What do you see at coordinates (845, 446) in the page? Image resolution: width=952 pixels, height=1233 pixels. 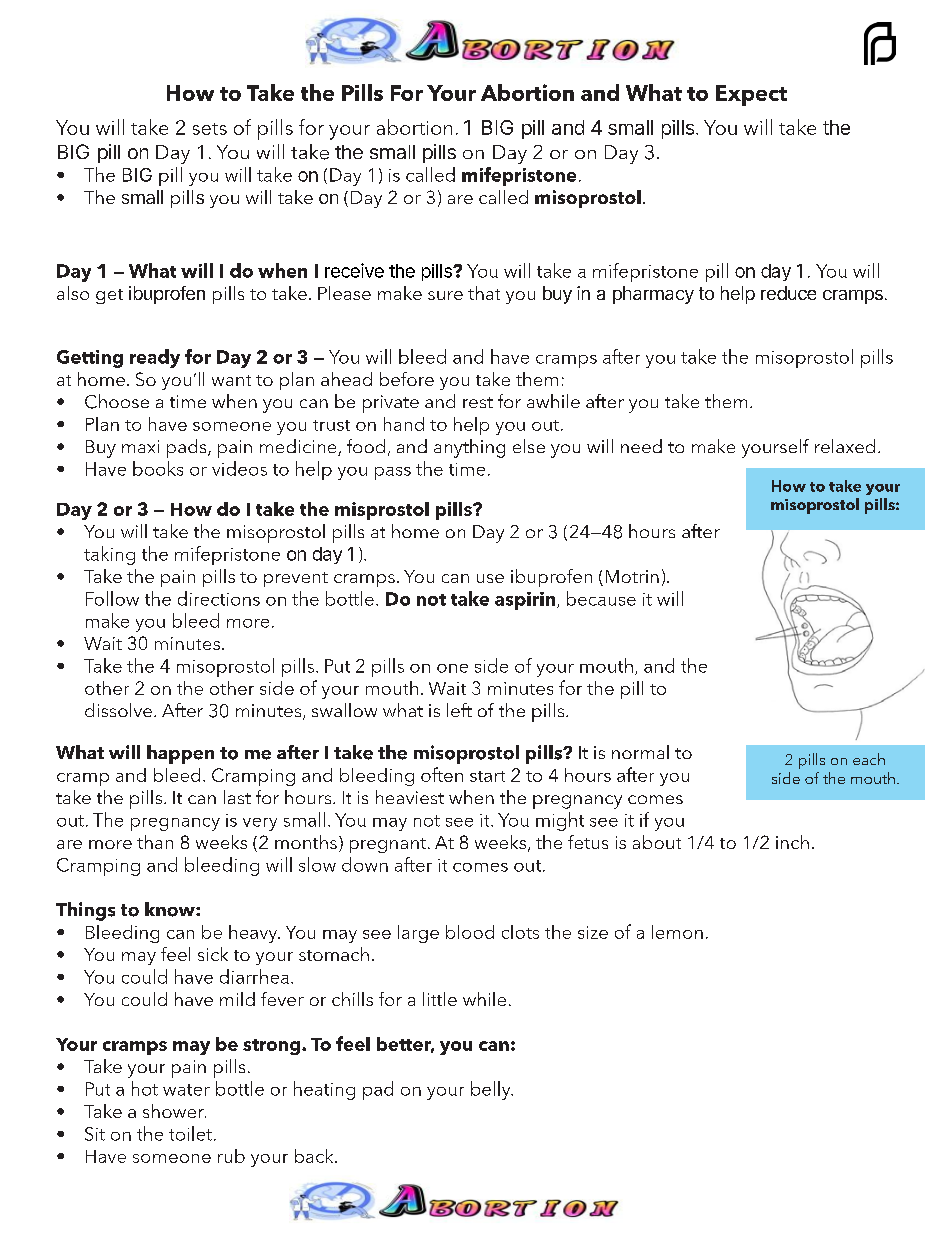 I see `relaxed` at bounding box center [845, 446].
